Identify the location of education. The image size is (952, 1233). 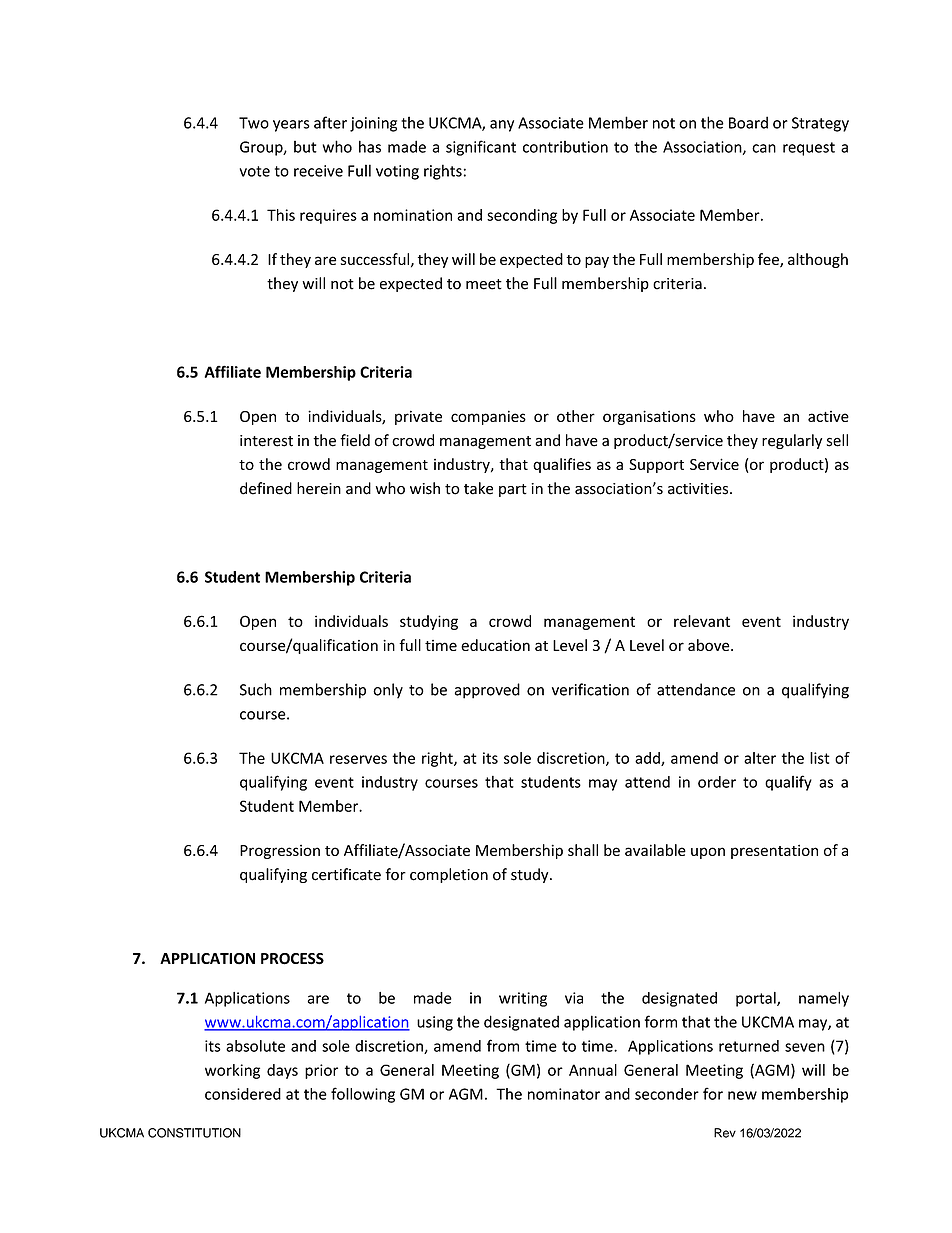
(495, 645).
